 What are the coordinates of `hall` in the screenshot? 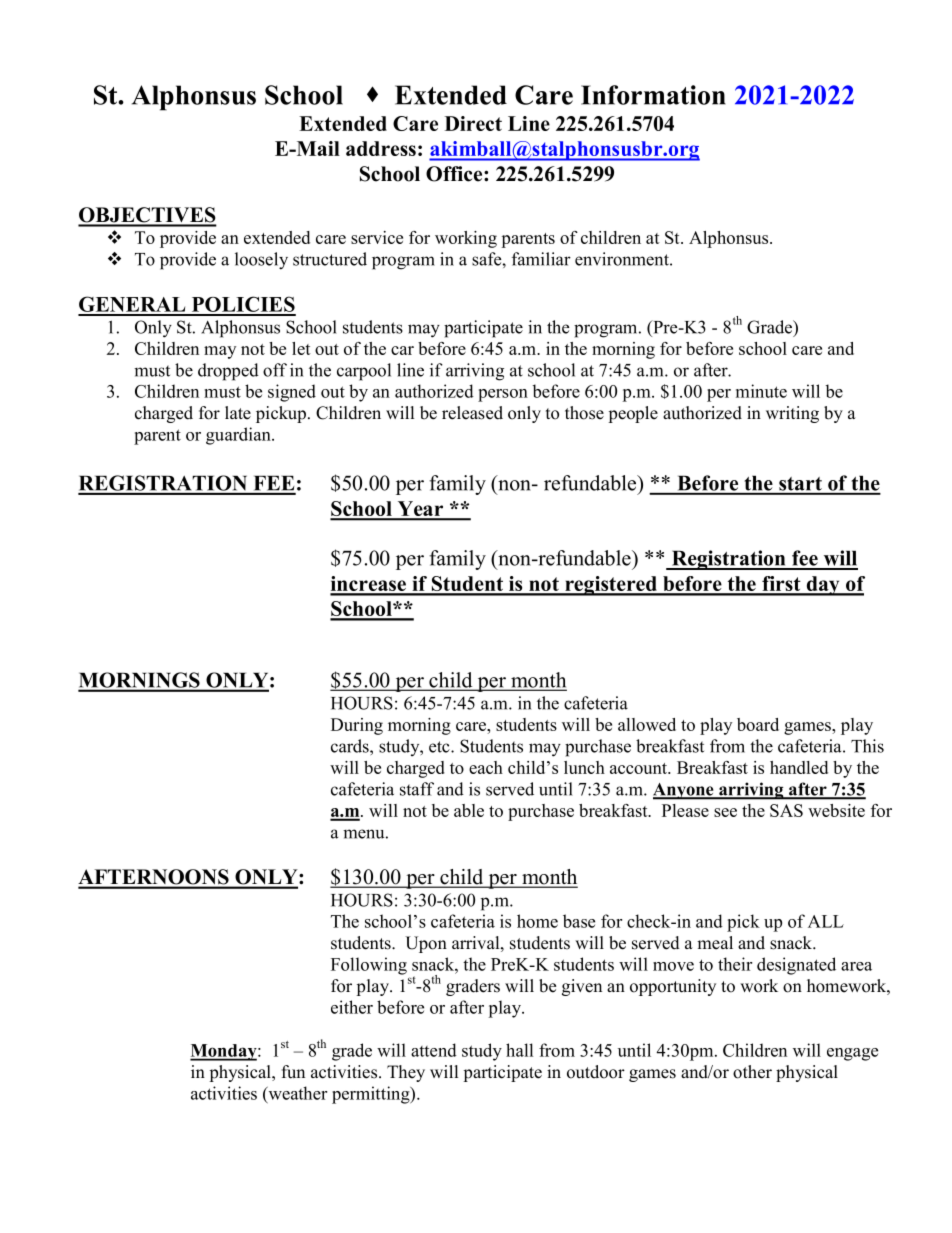 It's located at (519, 1050).
